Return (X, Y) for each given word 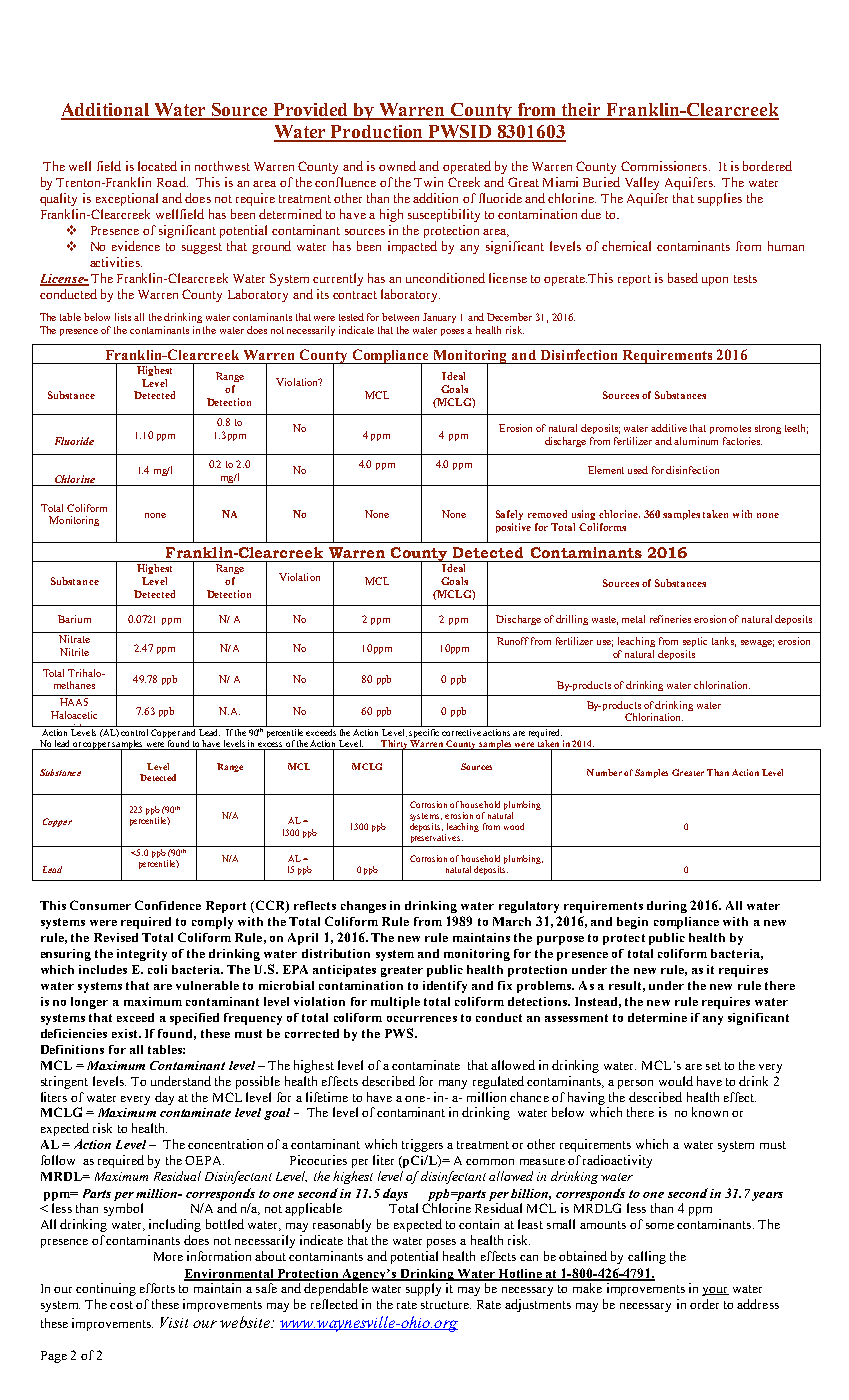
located (157, 166)
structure (446, 1305)
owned (397, 166)
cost (121, 1305)
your (715, 1291)
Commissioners (665, 166)
